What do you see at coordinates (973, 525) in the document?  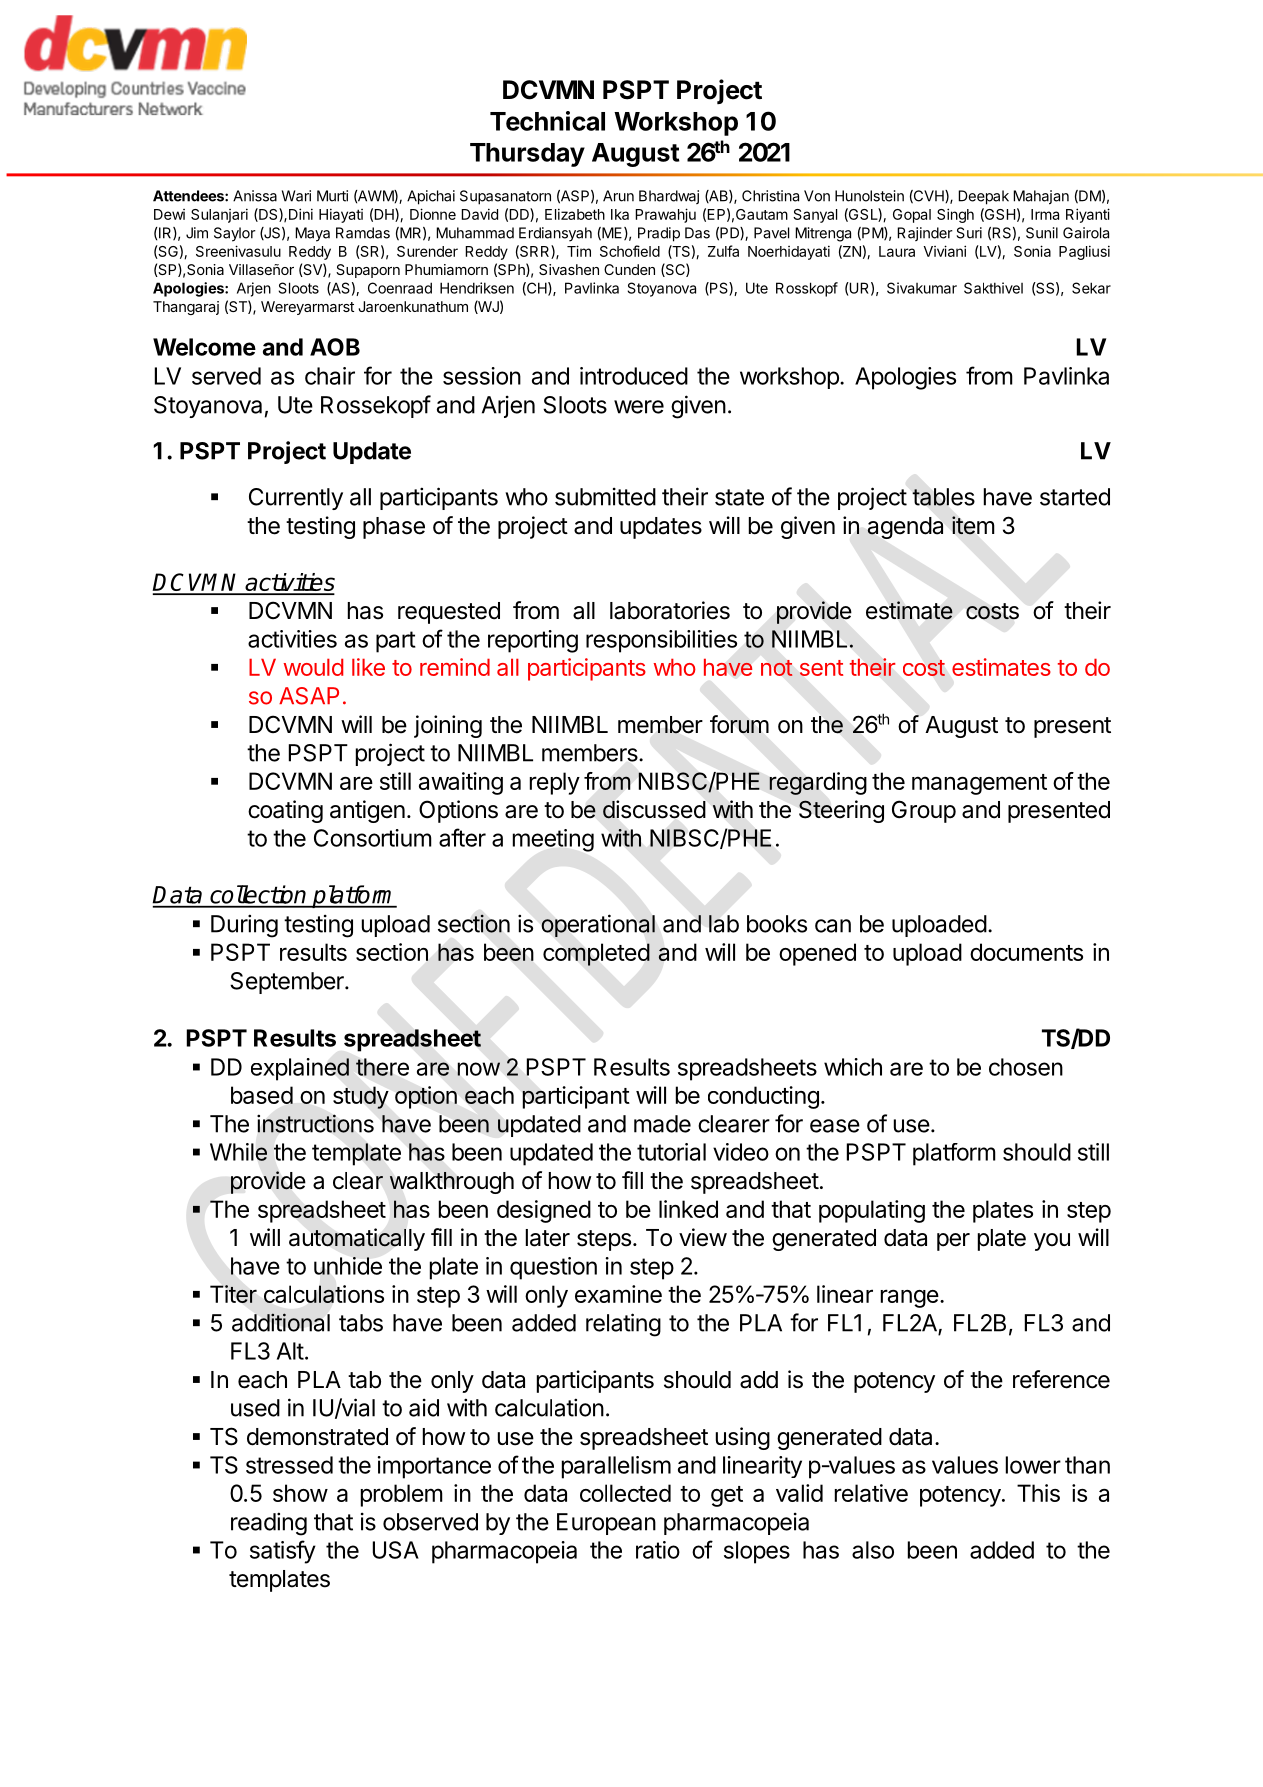 I see `item` at bounding box center [973, 525].
